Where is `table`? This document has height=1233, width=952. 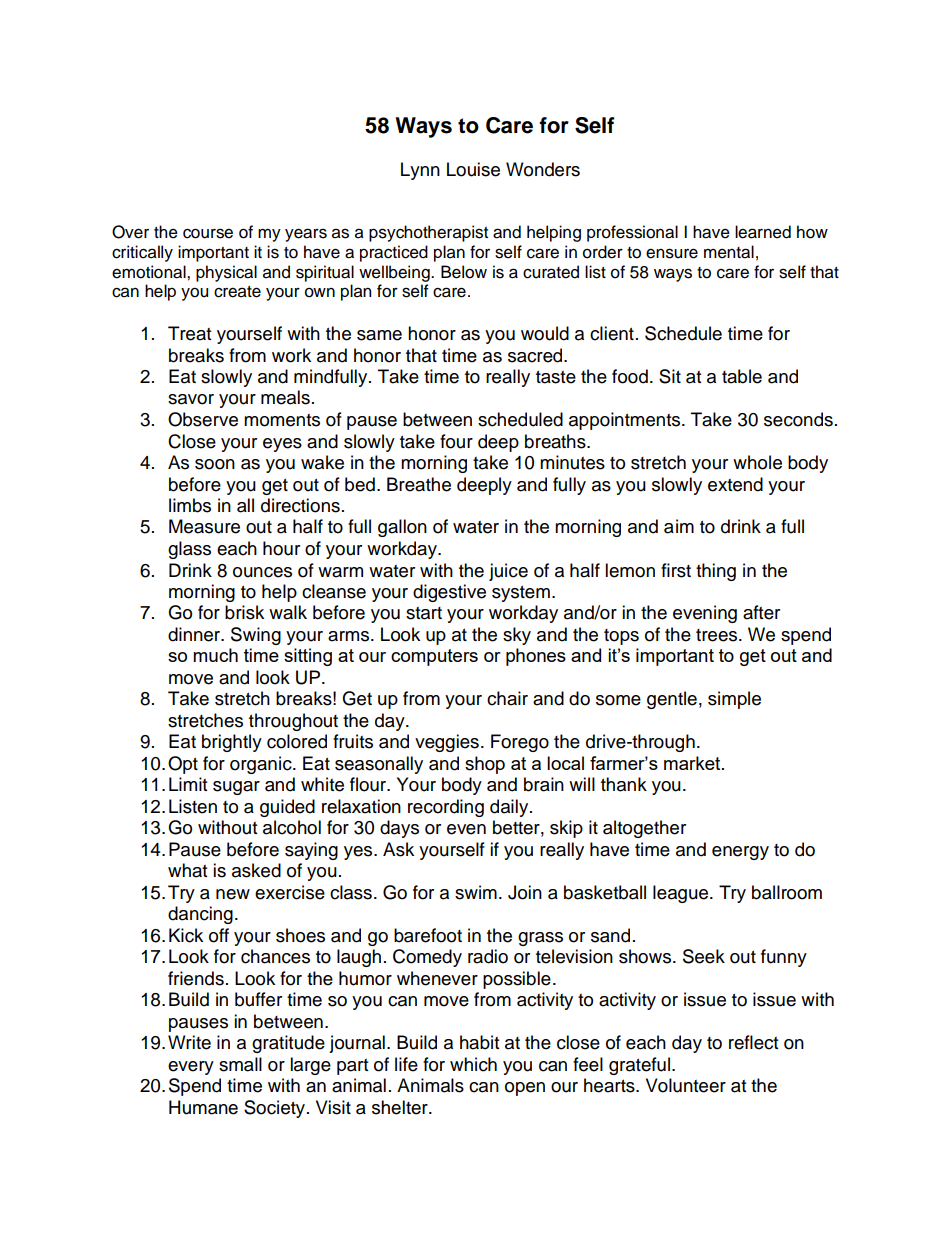 table is located at coordinates (742, 376).
